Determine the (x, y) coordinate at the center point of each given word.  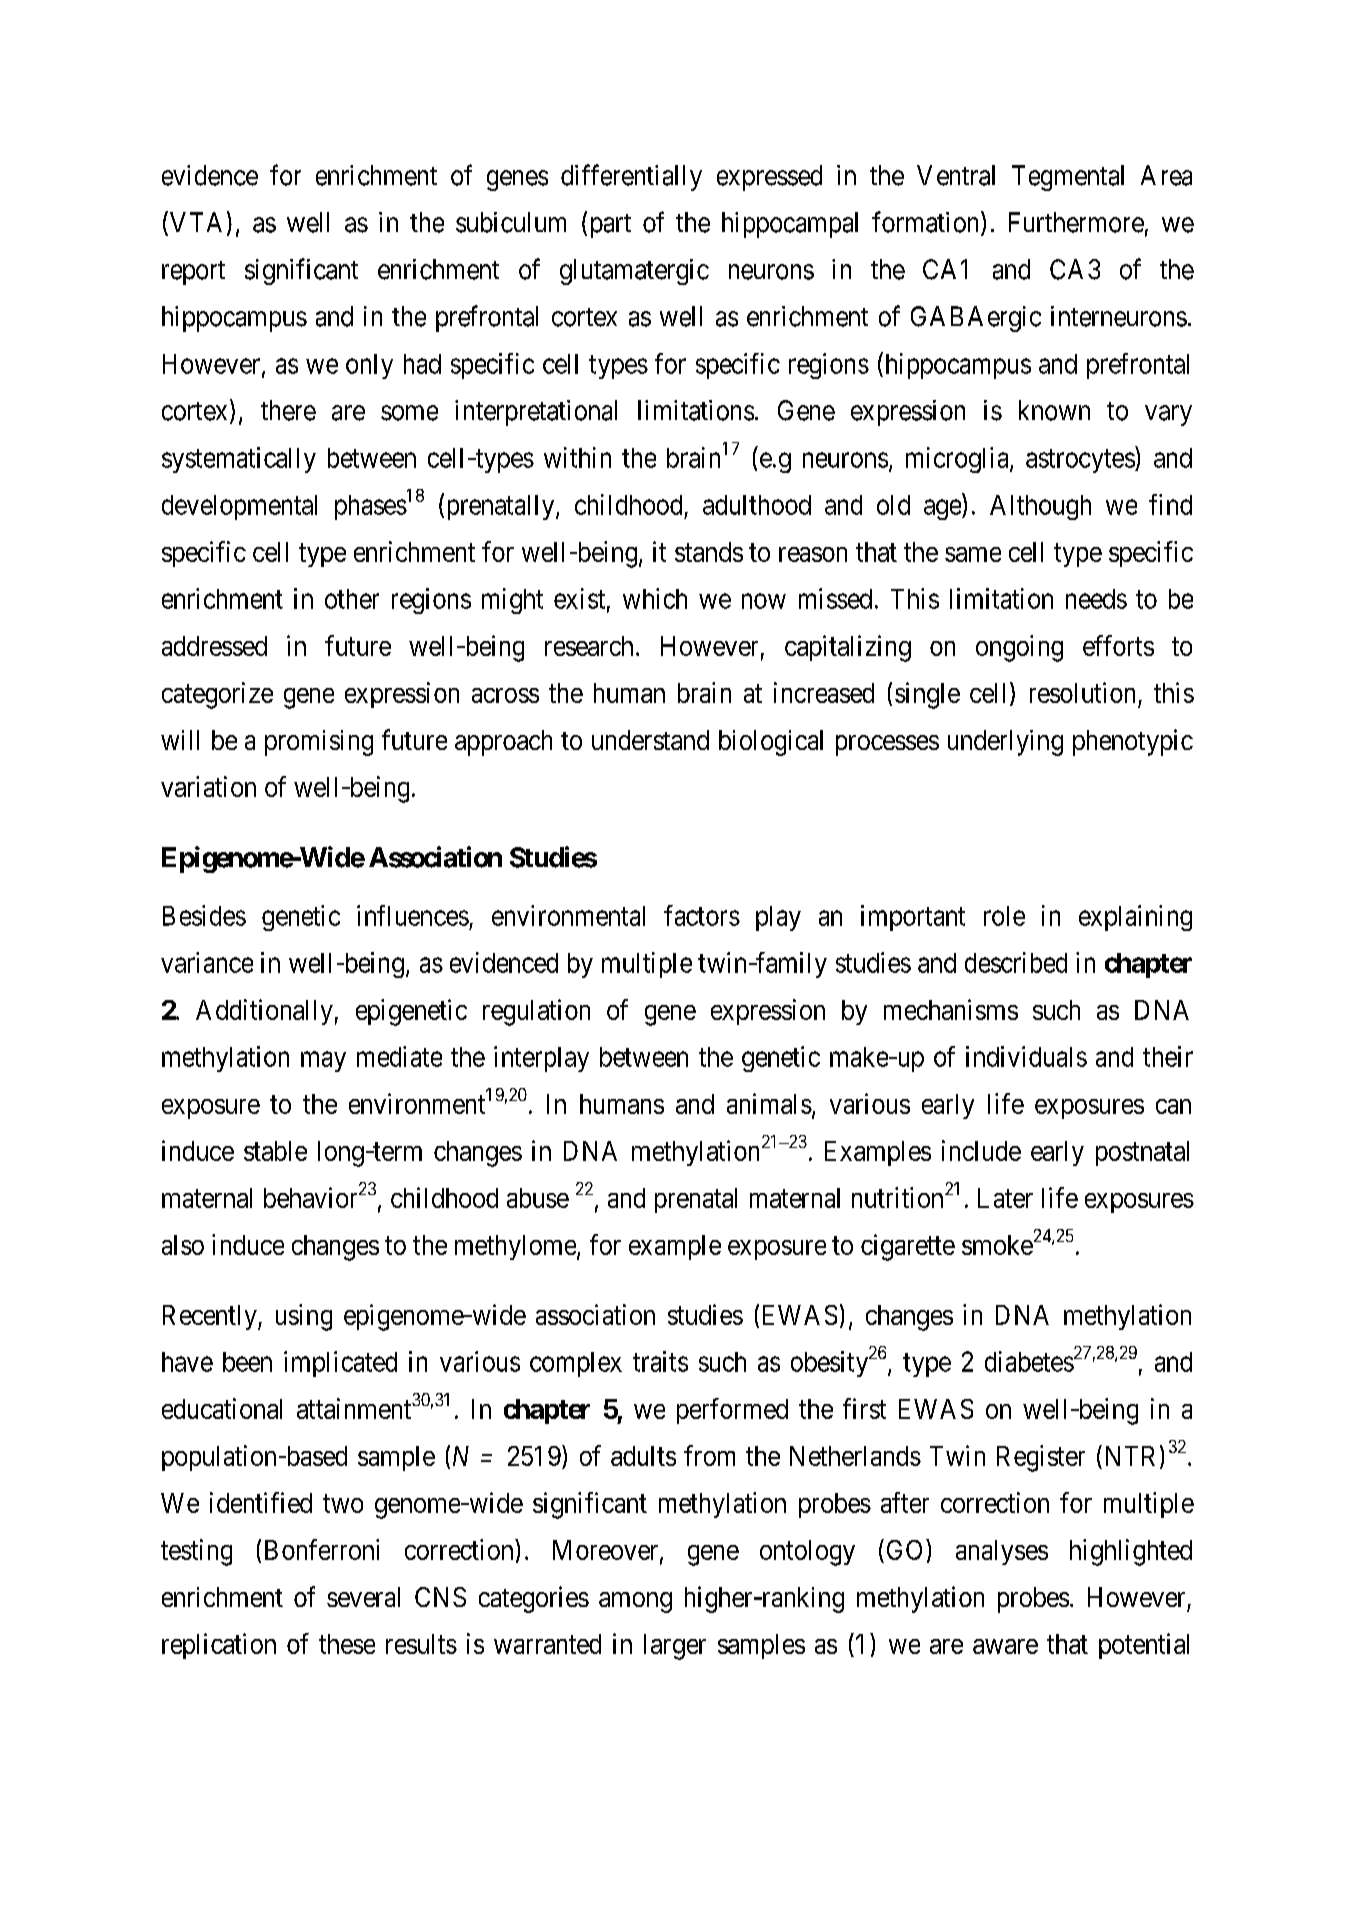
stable (275, 1151)
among (635, 1602)
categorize (217, 695)
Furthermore (1076, 222)
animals (769, 1103)
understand (650, 740)
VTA (194, 223)
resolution (1082, 692)
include (981, 1150)
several (363, 1597)
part (611, 226)
